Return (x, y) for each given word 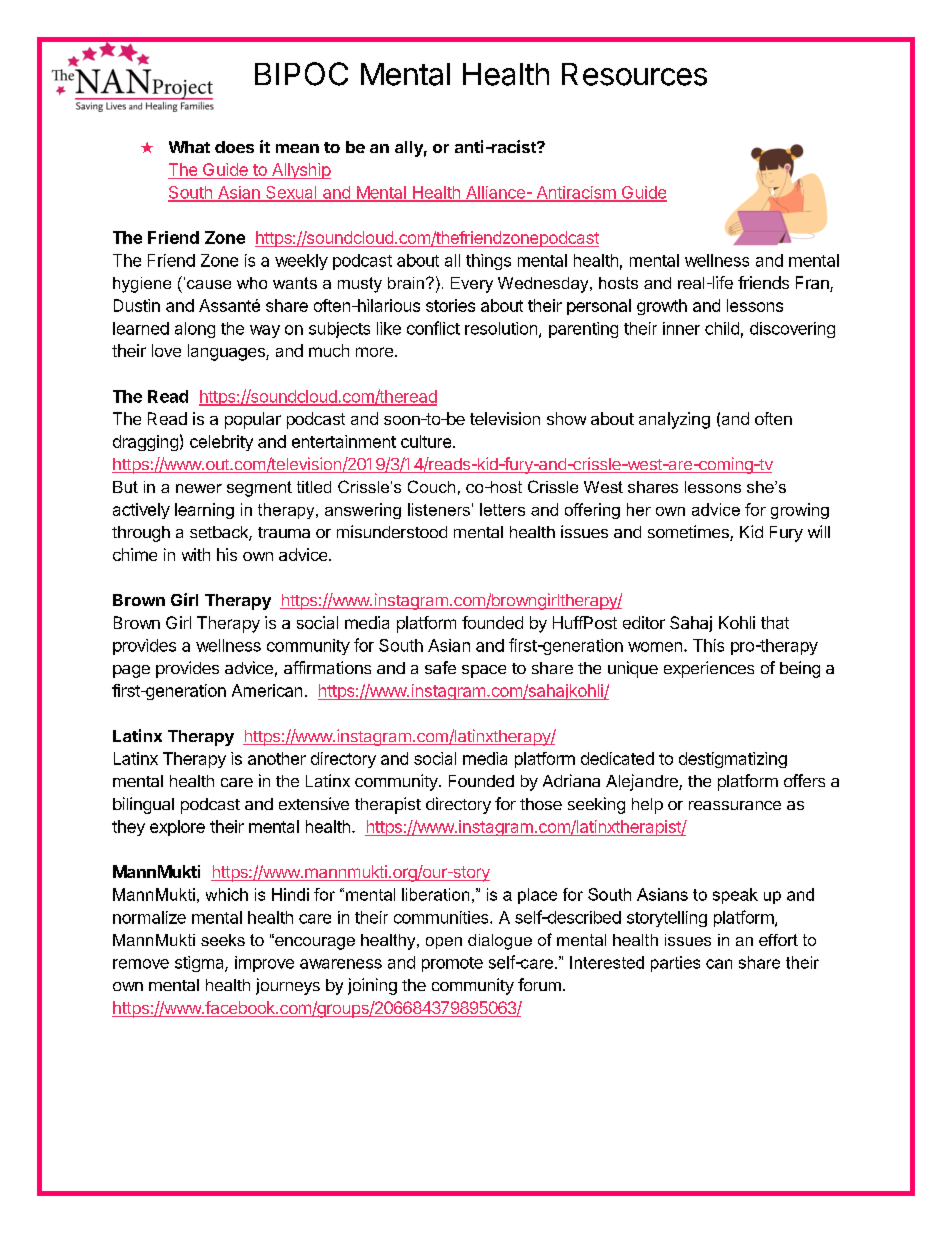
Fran (813, 284)
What (189, 147)
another (277, 758)
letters (502, 509)
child (722, 328)
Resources (634, 74)
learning (204, 511)
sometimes (689, 533)
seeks (223, 940)
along (195, 330)
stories (450, 305)
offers (804, 780)
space (484, 671)
